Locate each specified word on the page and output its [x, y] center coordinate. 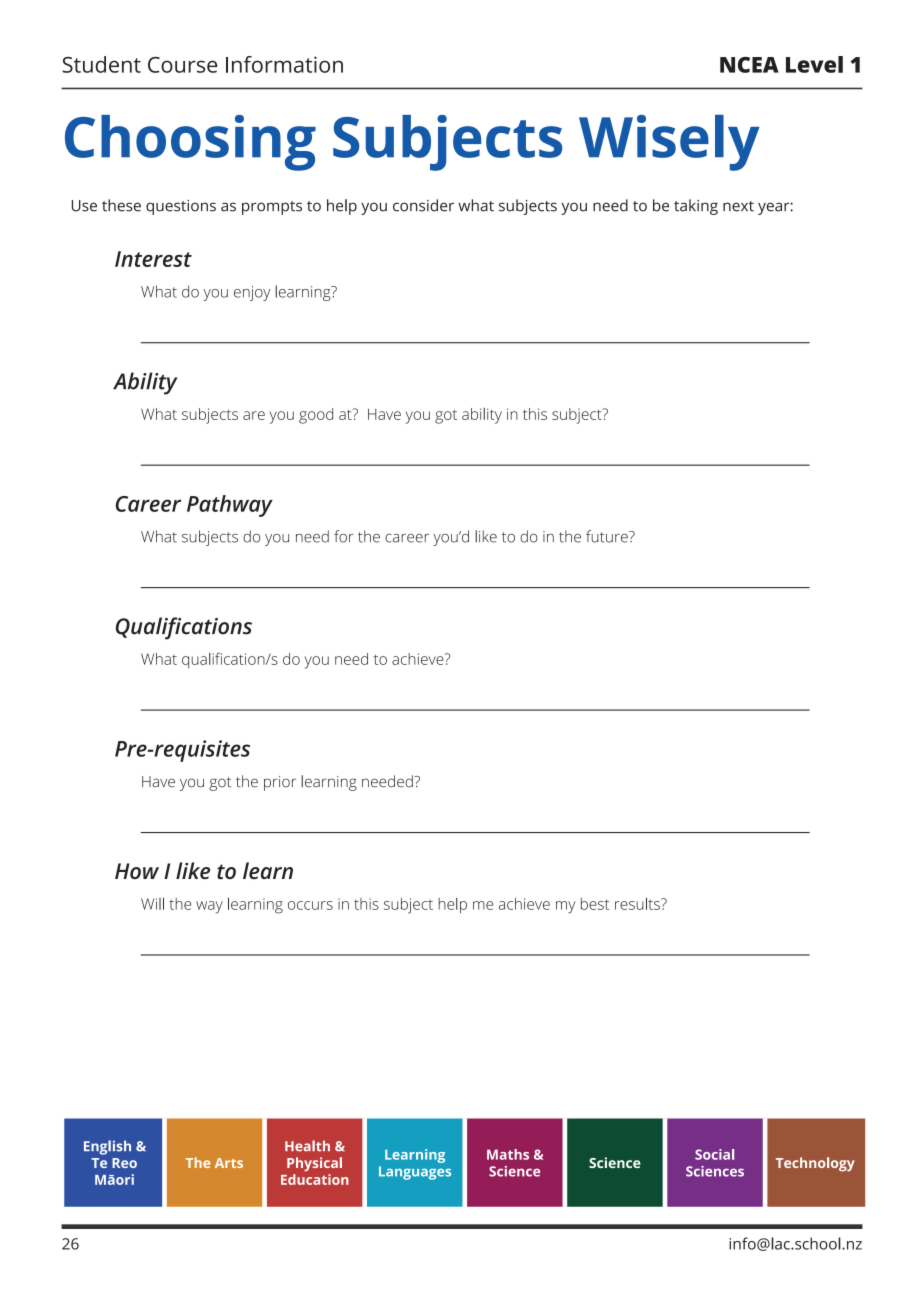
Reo [124, 1163]
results [638, 903]
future [608, 536]
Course [182, 65]
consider [423, 205]
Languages [415, 1173]
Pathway [230, 506]
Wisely [669, 143]
